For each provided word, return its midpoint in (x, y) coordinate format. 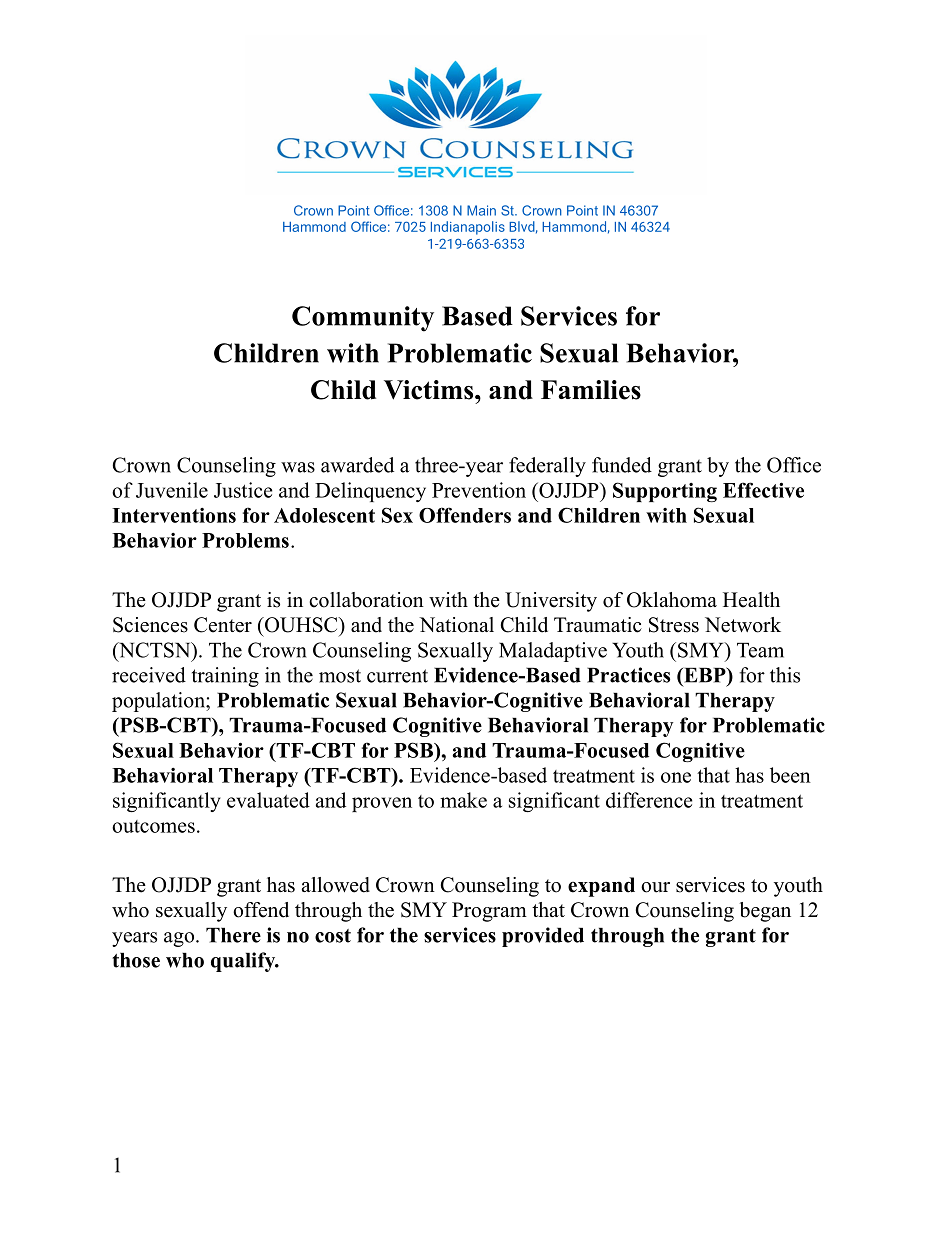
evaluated (268, 800)
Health (751, 600)
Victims (430, 390)
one (676, 777)
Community (363, 319)
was (298, 467)
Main (481, 210)
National (456, 625)
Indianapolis (468, 228)
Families (591, 390)
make (463, 800)
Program (489, 912)
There (233, 935)
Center (223, 625)
